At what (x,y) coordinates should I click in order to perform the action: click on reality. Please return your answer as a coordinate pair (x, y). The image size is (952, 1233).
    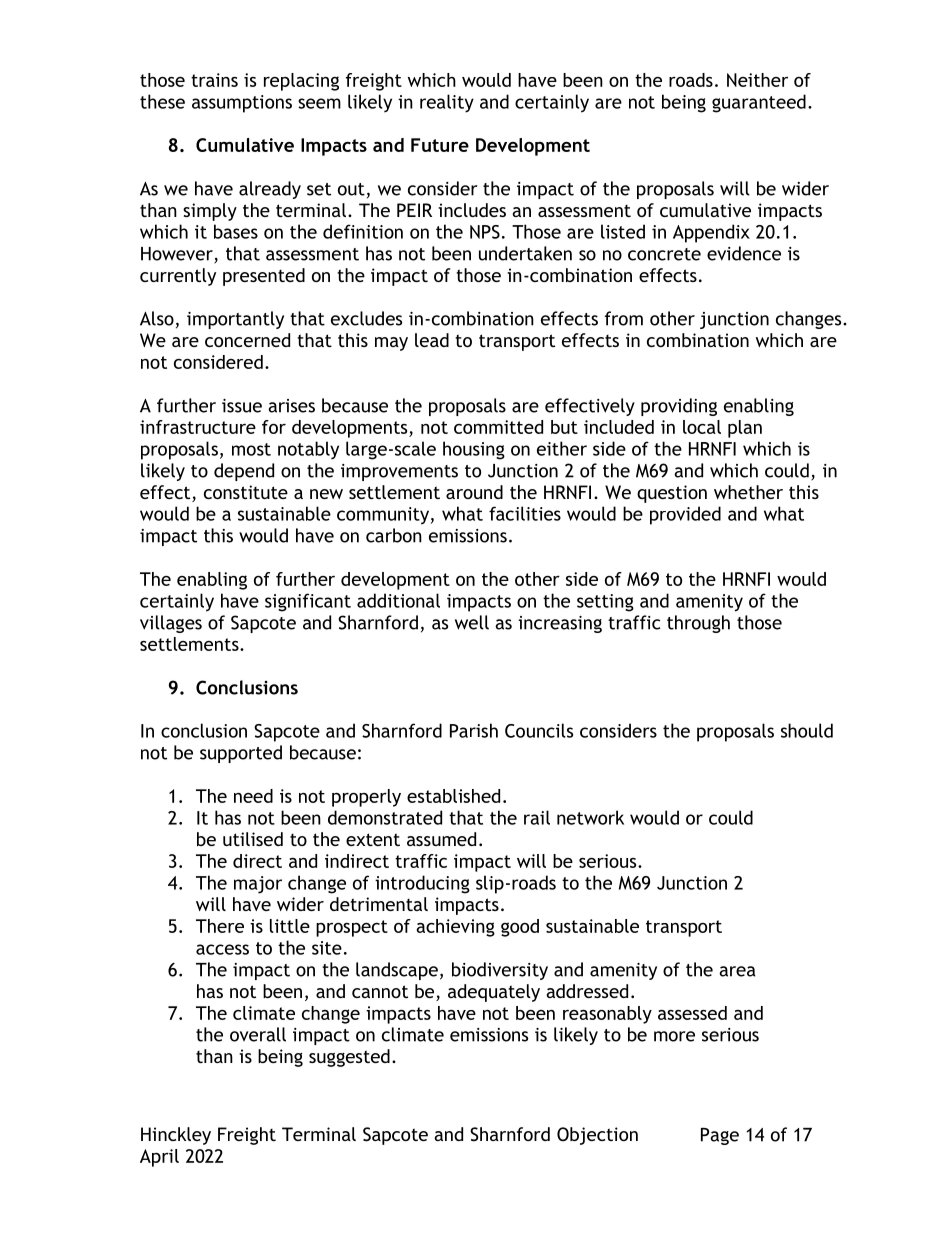
    Looking at the image, I should click on (447, 103).
